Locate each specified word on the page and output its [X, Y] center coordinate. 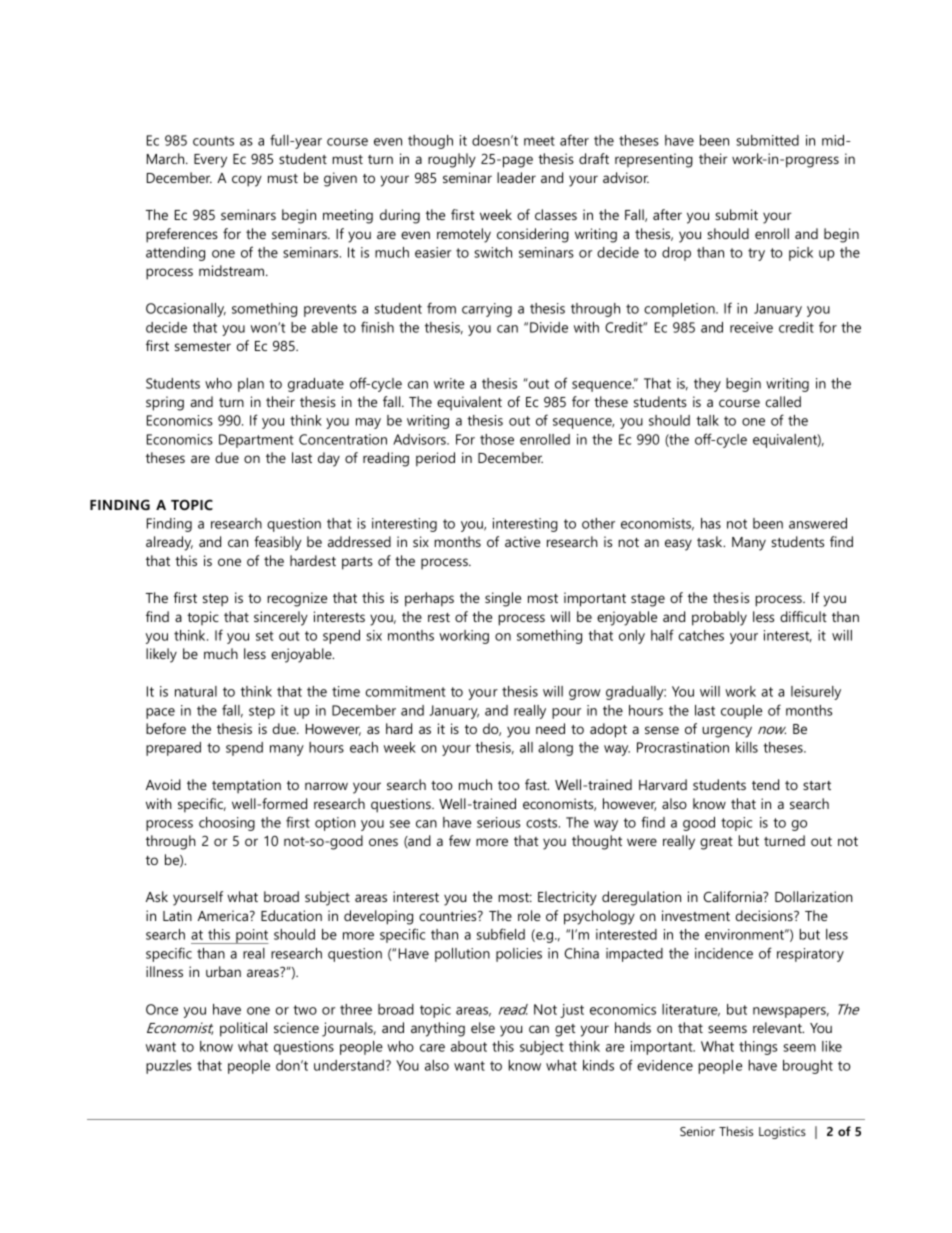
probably [719, 618]
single [503, 599]
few [460, 840]
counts [213, 141]
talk [707, 420]
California [734, 896]
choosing [227, 824]
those [497, 439]
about [469, 1046]
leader [516, 177]
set [265, 636]
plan [251, 385]
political [243, 1029]
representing [654, 160]
